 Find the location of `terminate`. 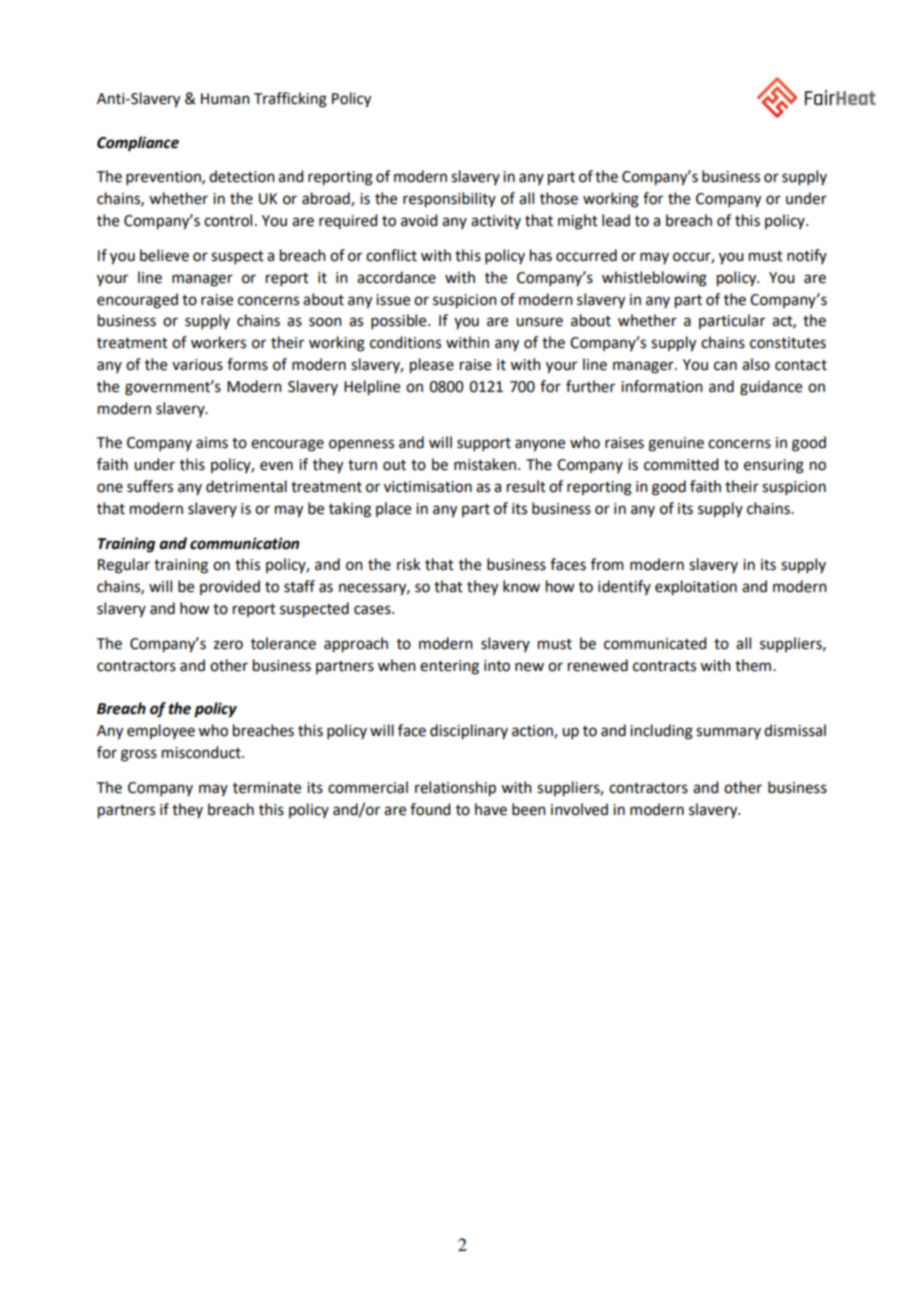

terminate is located at coordinates (267, 788).
